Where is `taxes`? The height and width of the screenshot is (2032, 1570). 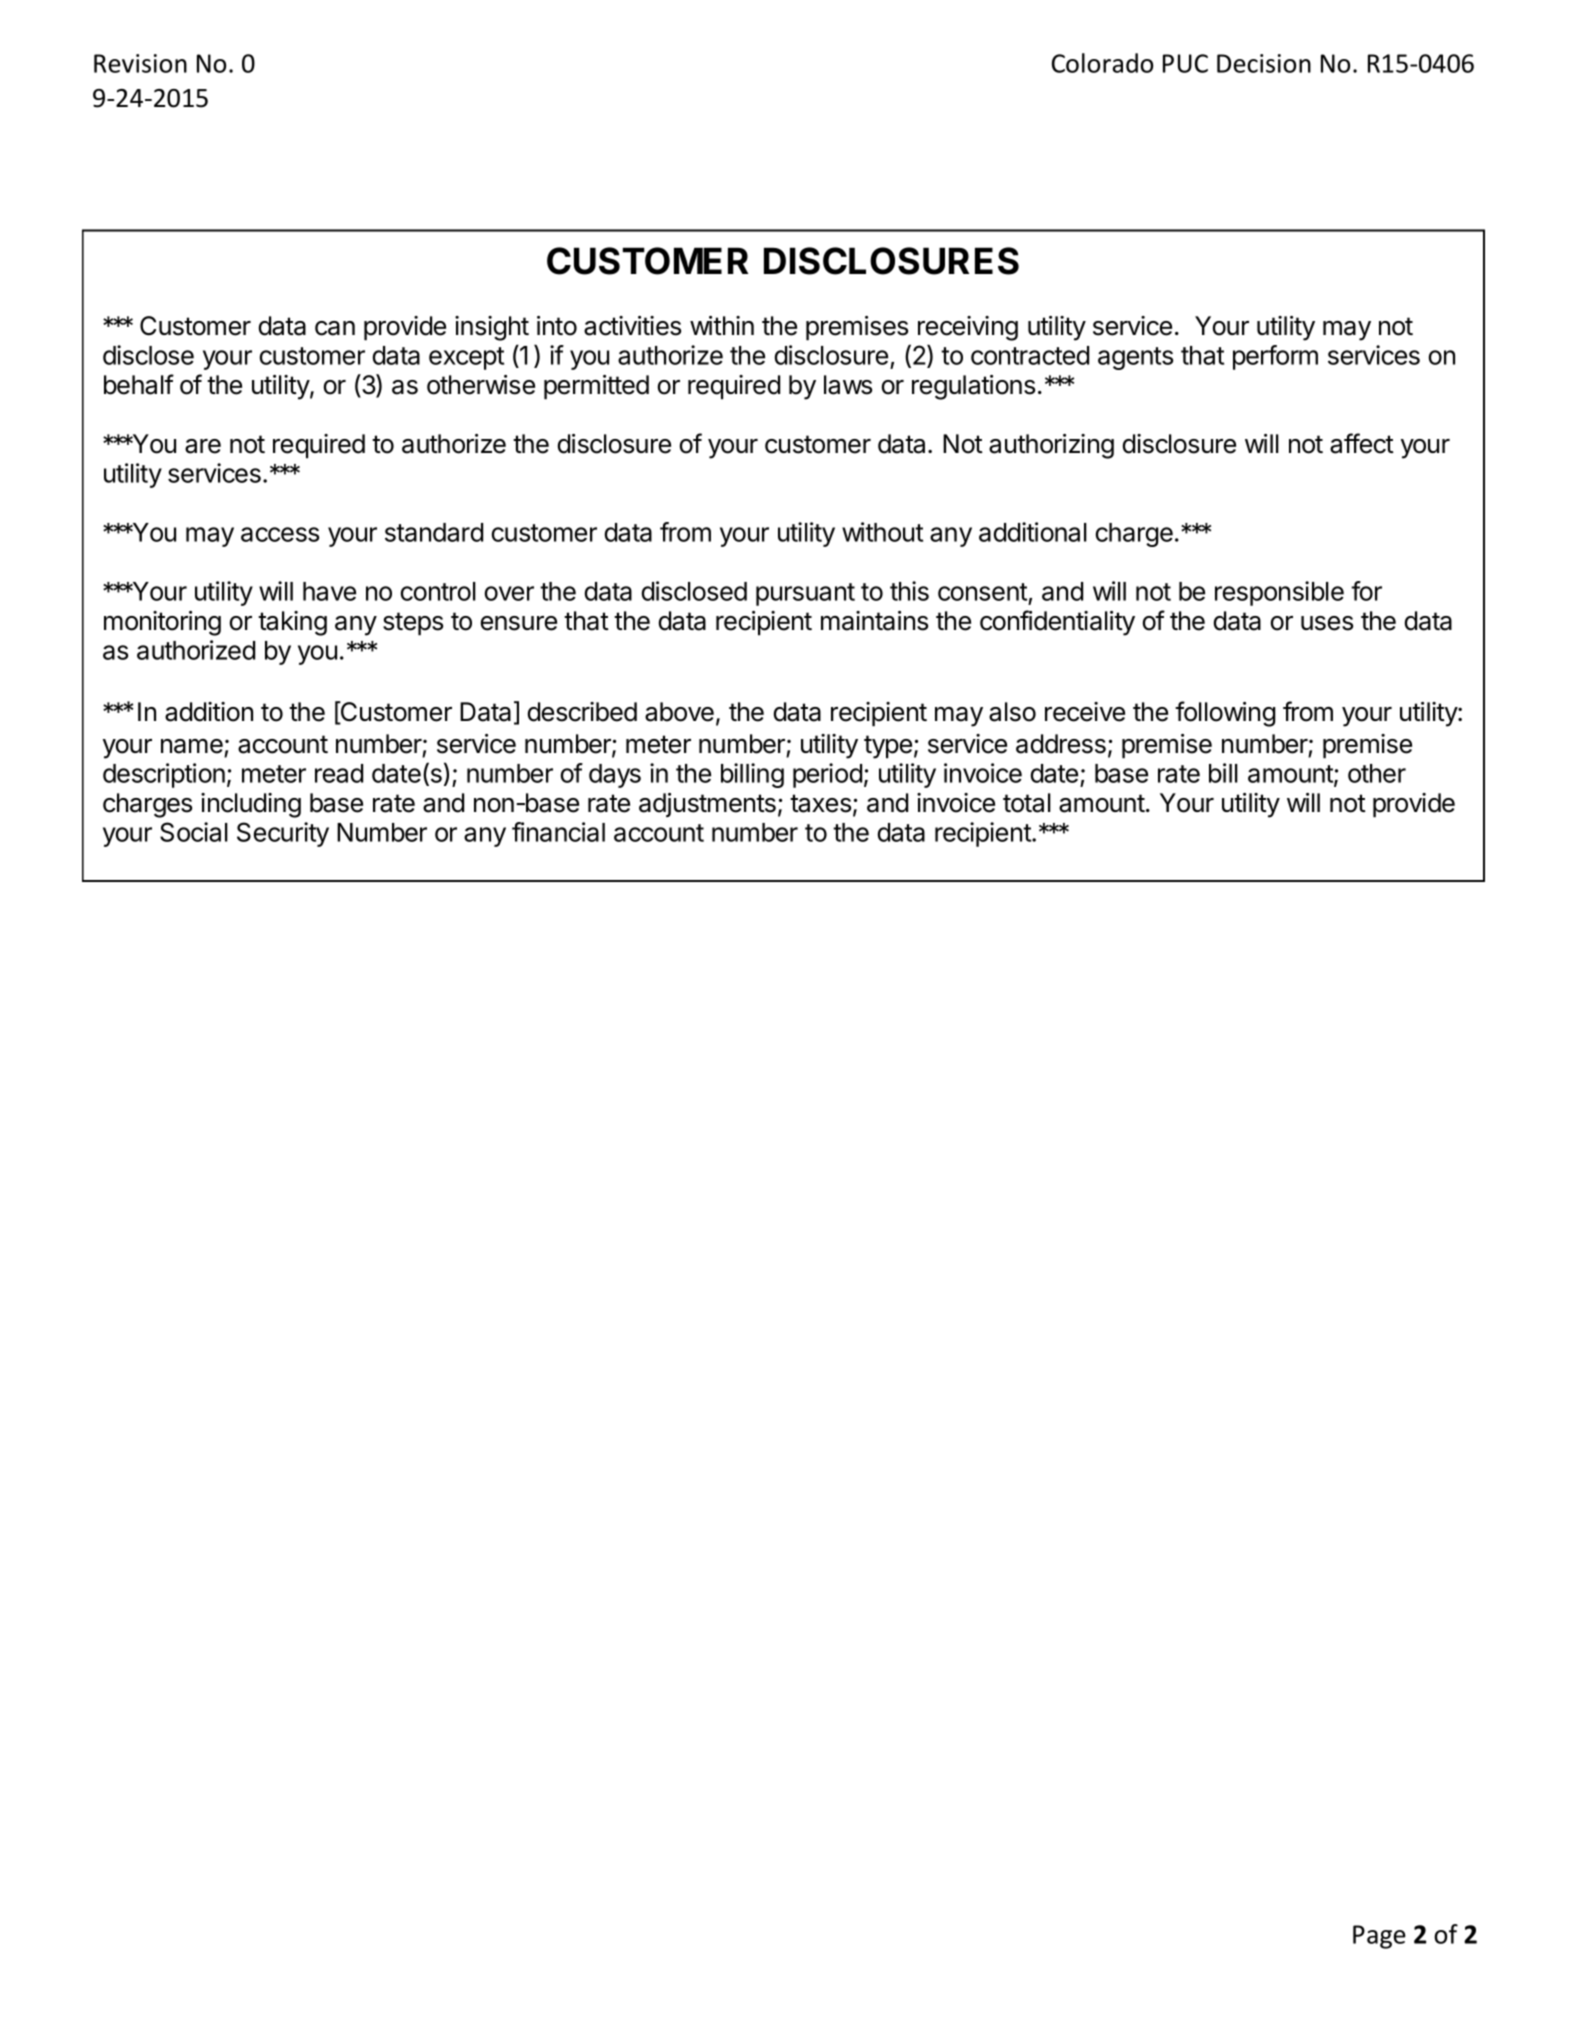 taxes is located at coordinates (820, 803).
